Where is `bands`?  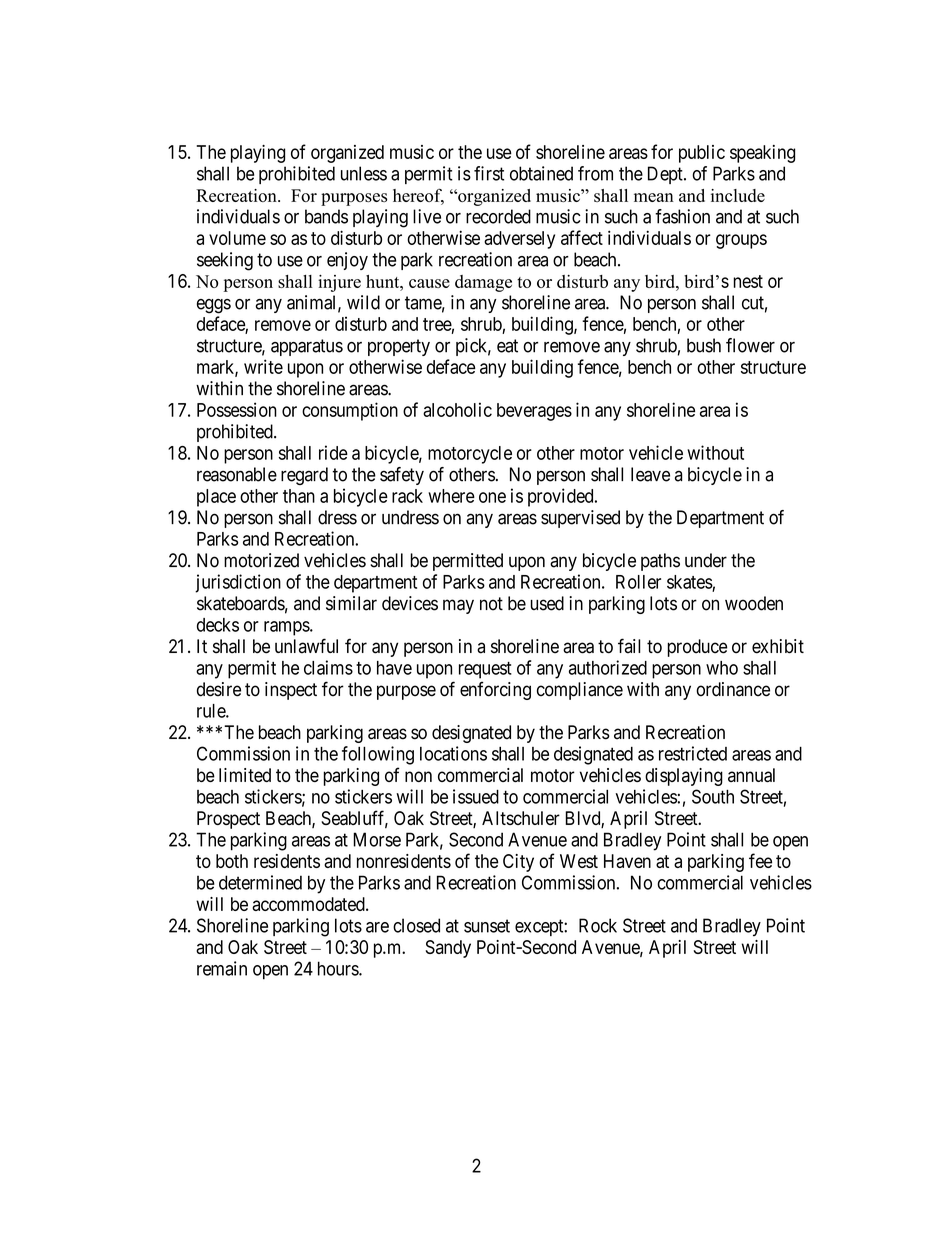 bands is located at coordinates (326, 216).
